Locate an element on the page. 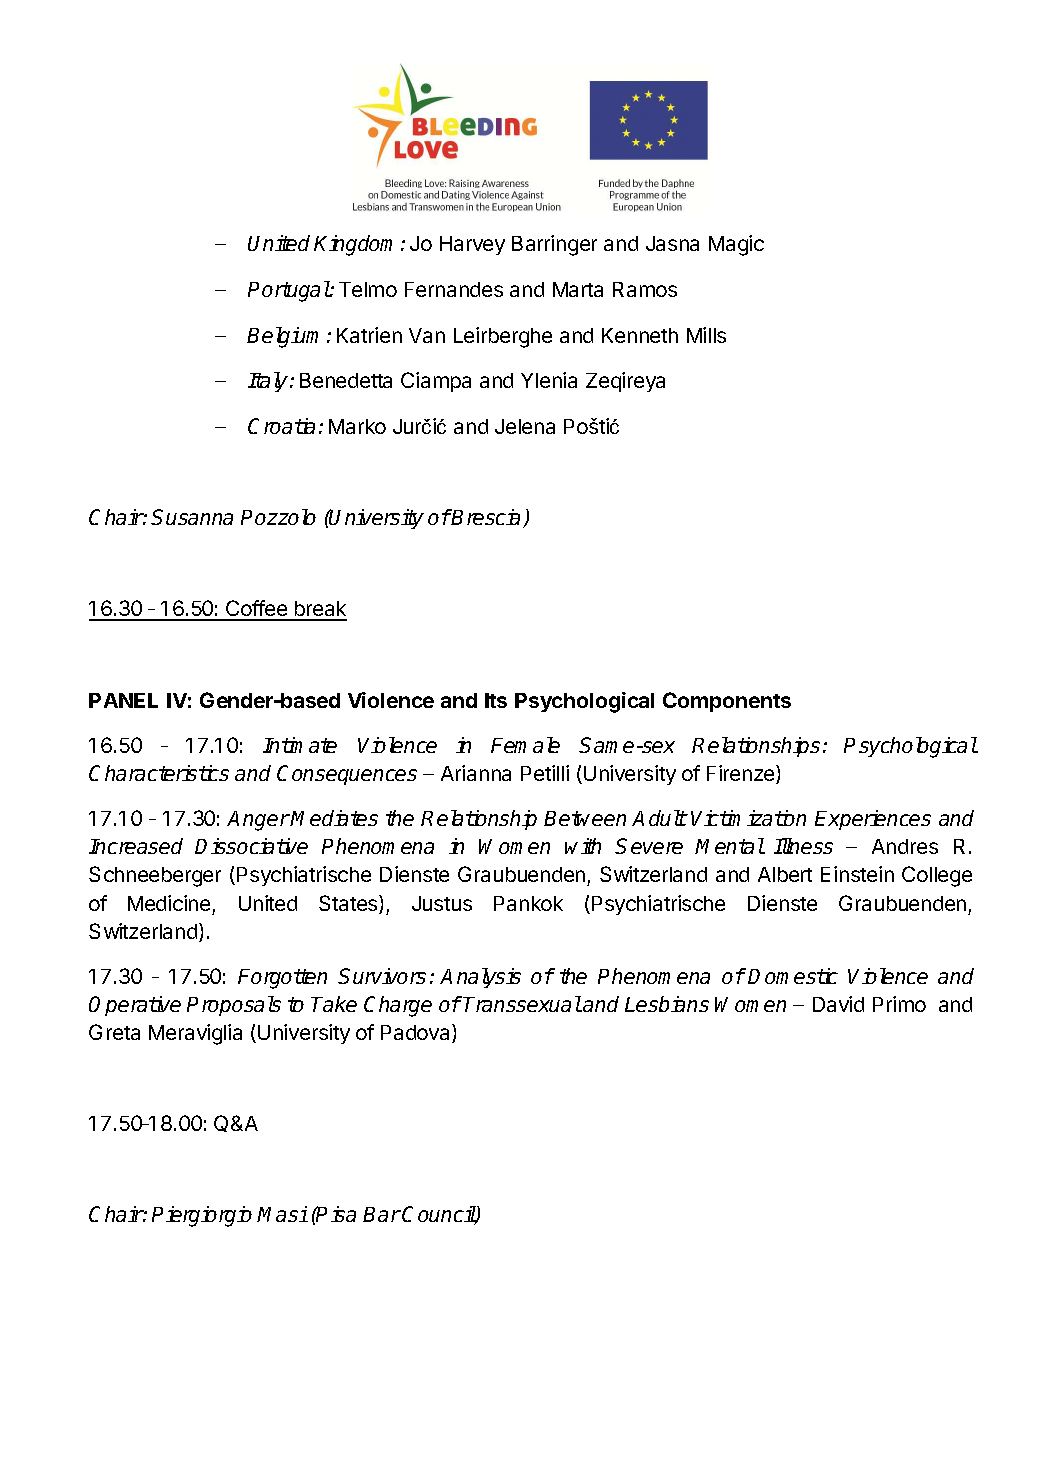  Pisa is located at coordinates (335, 1214).
